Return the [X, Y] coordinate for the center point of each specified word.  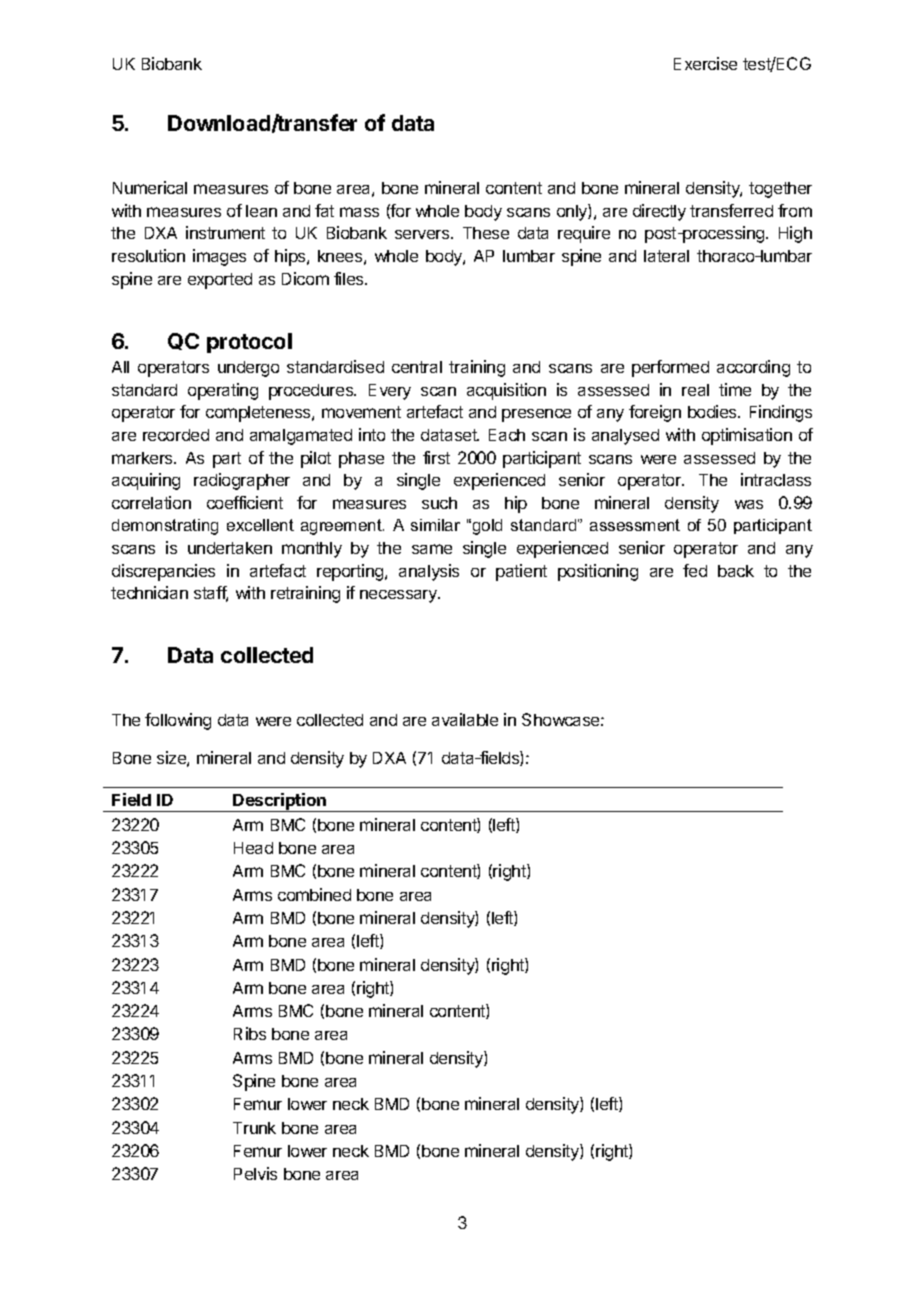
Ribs [250, 1033]
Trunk [254, 1128]
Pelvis [255, 1173]
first [436, 457]
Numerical [150, 187]
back [736, 571]
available [465, 719]
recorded [176, 435]
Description [280, 802]
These [486, 233]
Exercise [705, 63]
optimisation [747, 436]
